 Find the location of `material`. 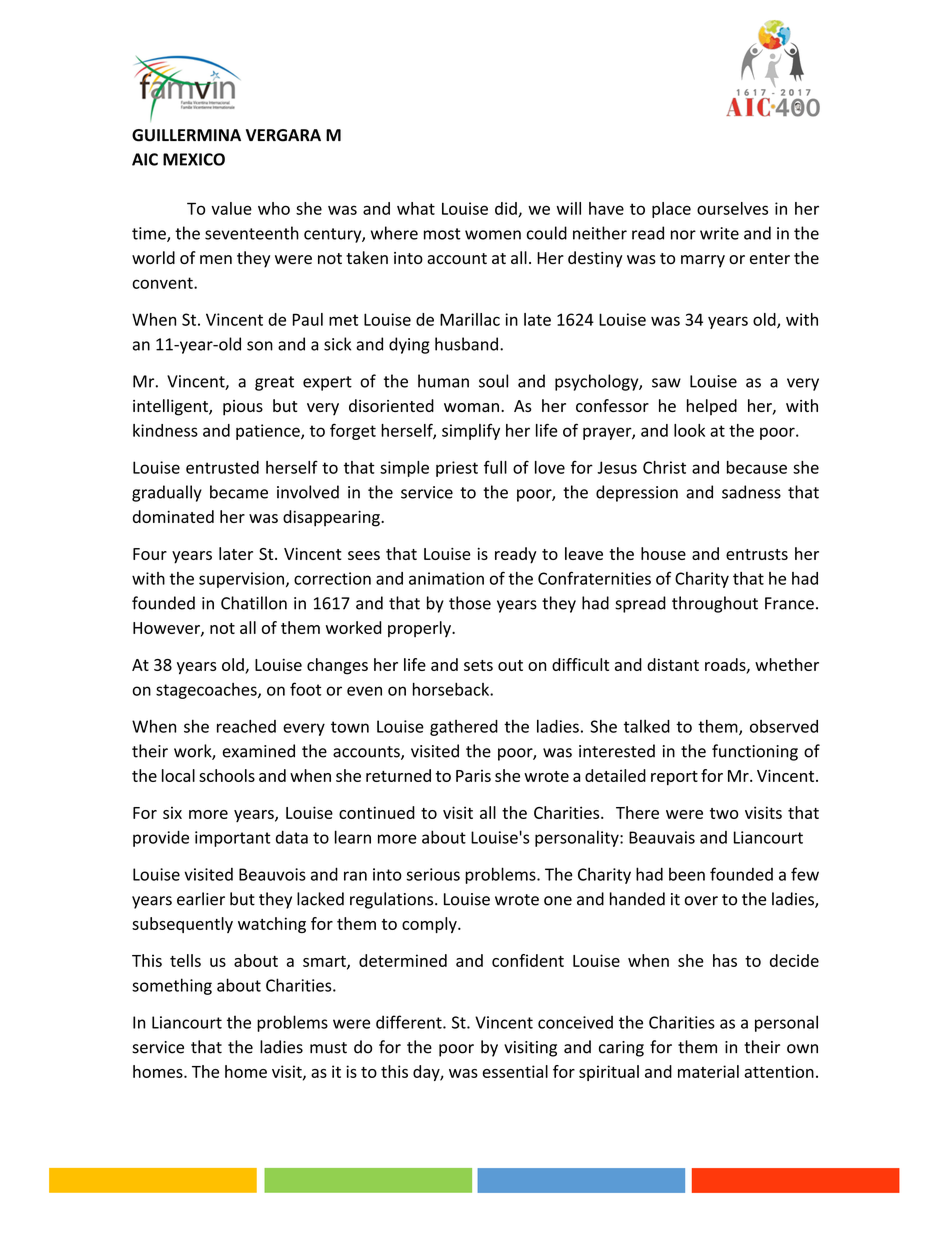

material is located at coordinates (708, 1071).
